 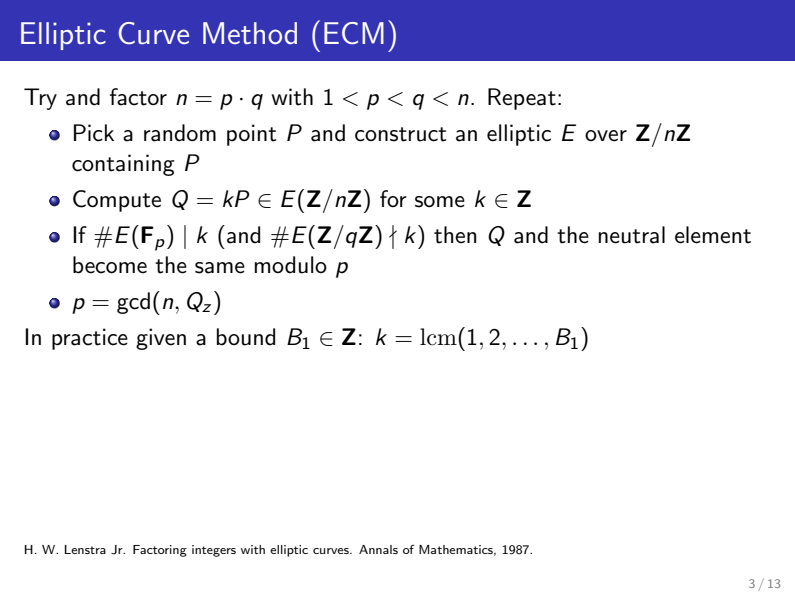 What do you see at coordinates (90, 339) in the document?
I see `practice` at bounding box center [90, 339].
